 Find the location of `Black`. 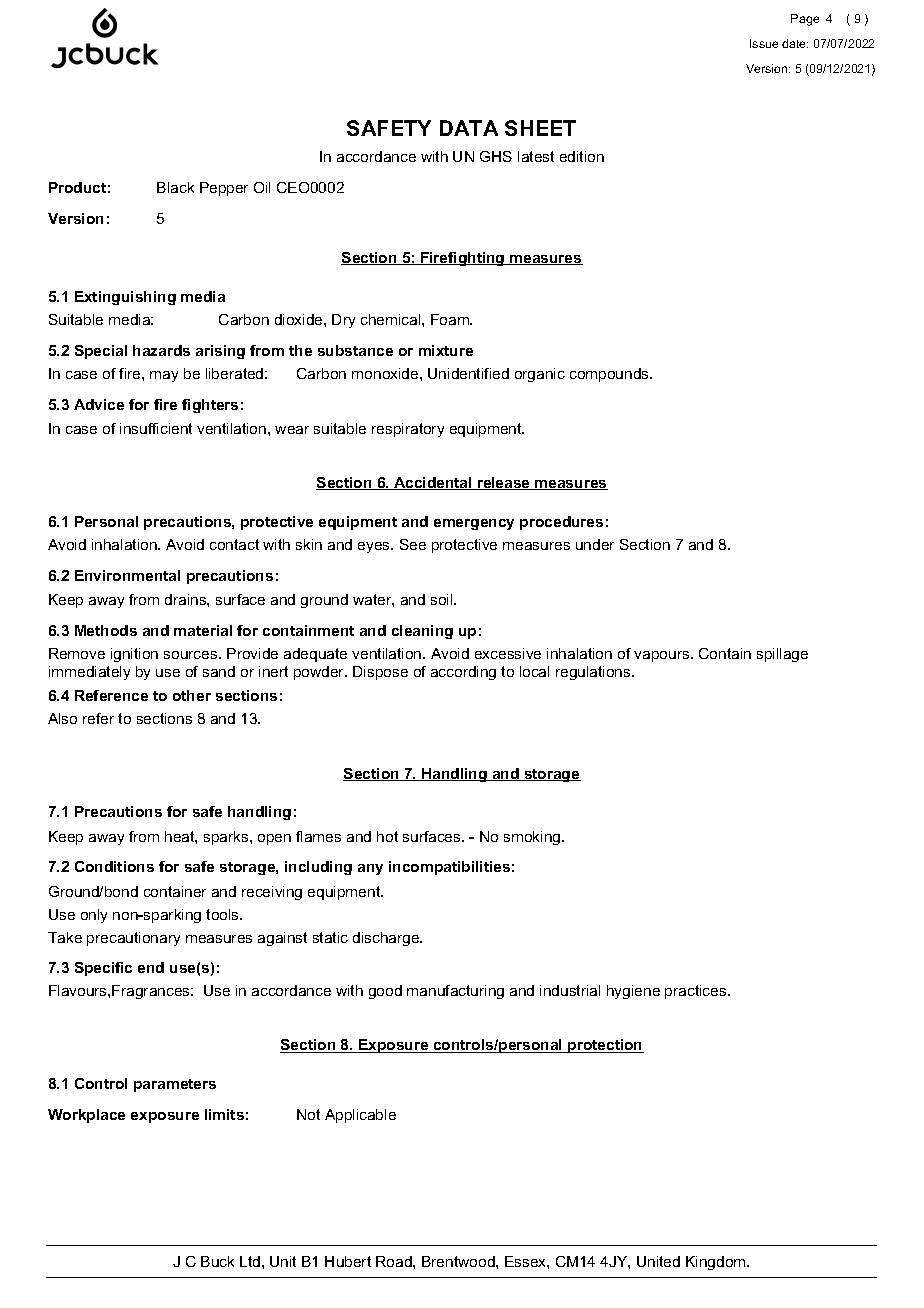

Black is located at coordinates (175, 187).
